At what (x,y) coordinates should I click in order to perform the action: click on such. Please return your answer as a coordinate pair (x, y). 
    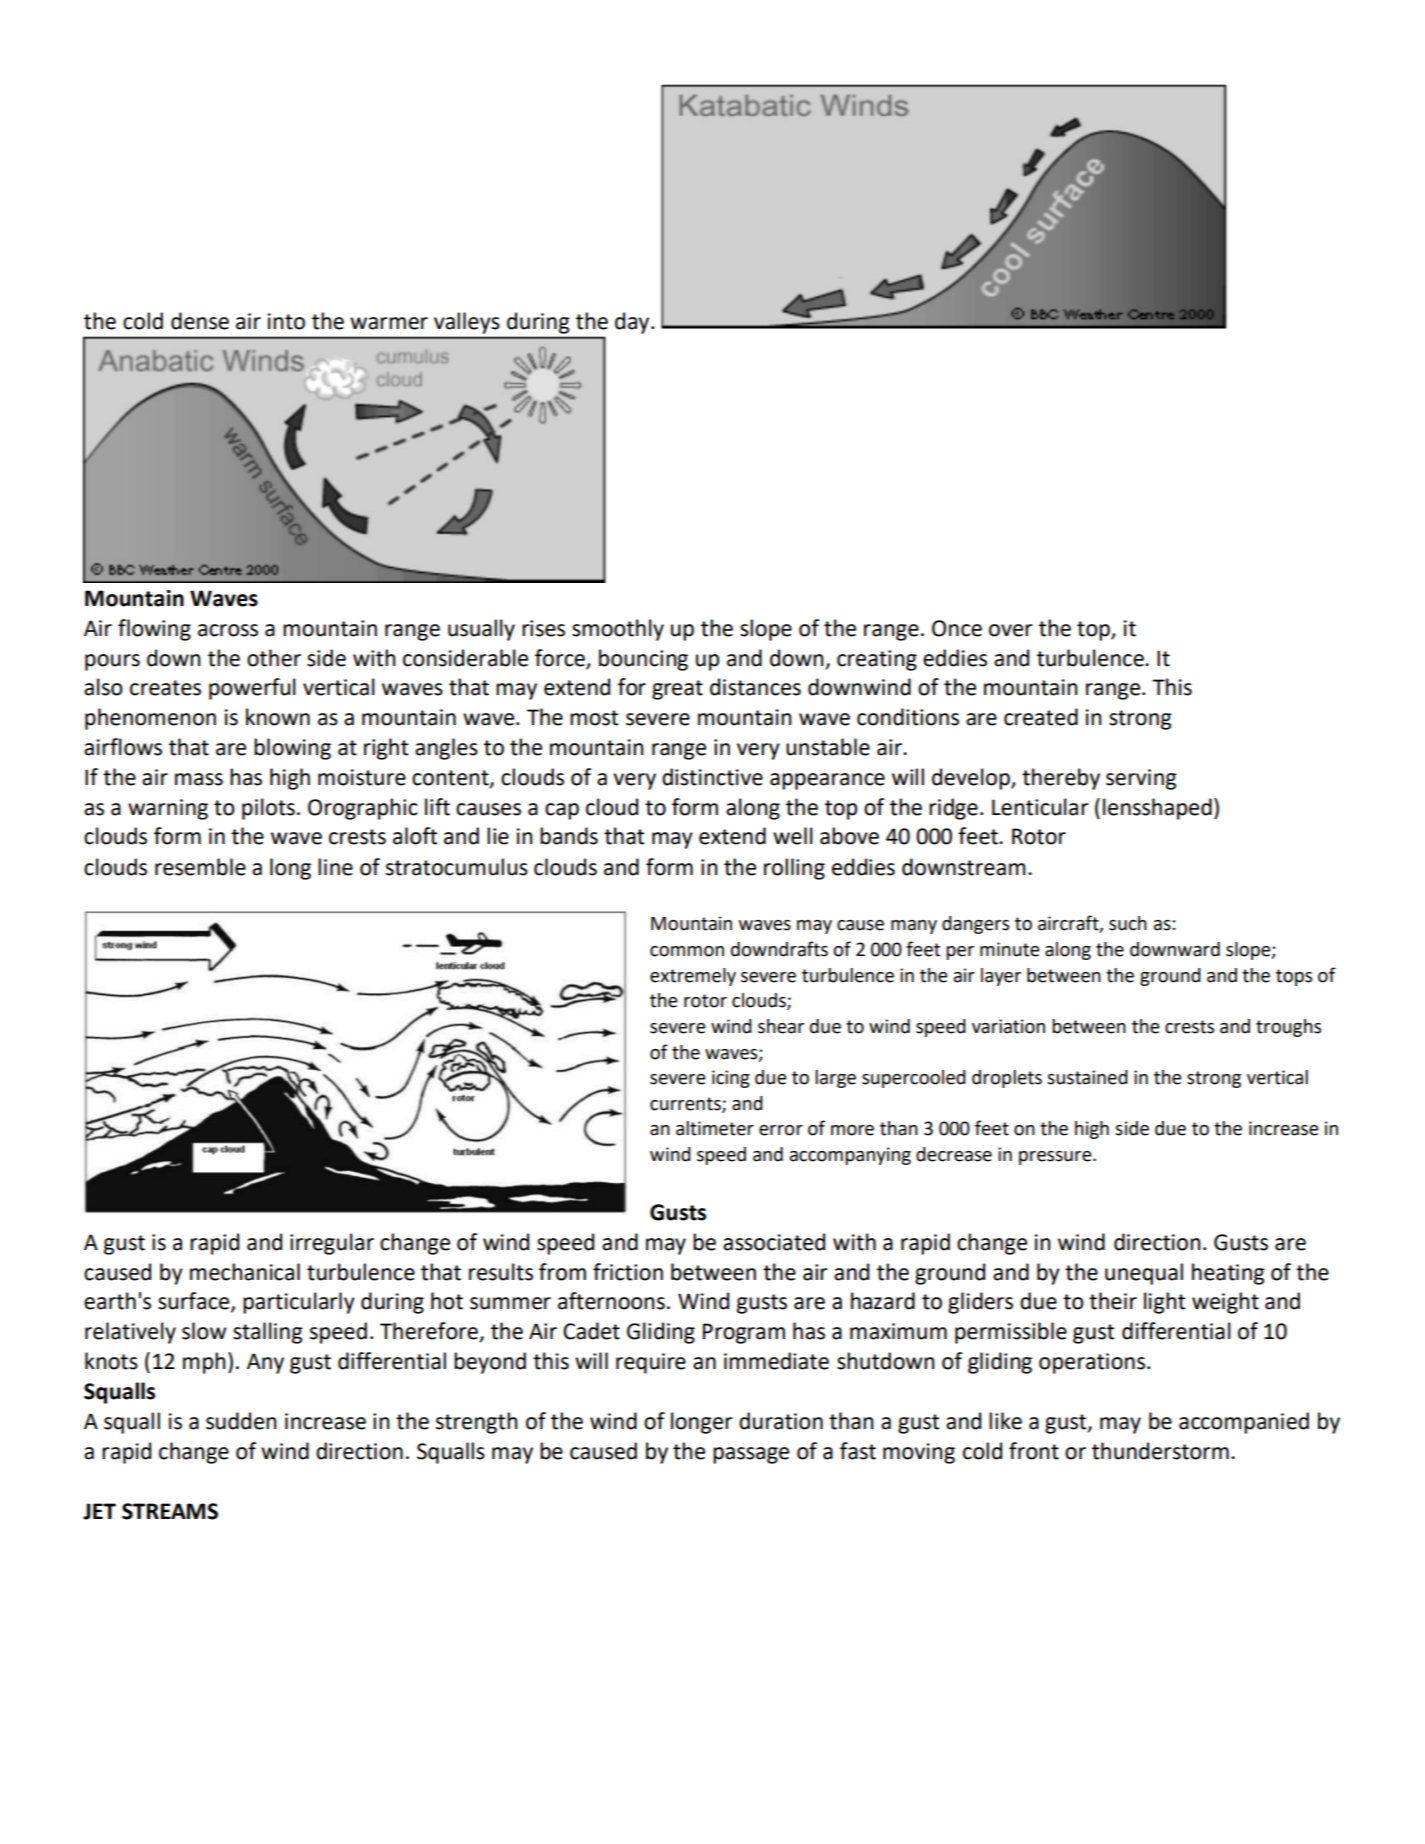
    Looking at the image, I should click on (1128, 923).
